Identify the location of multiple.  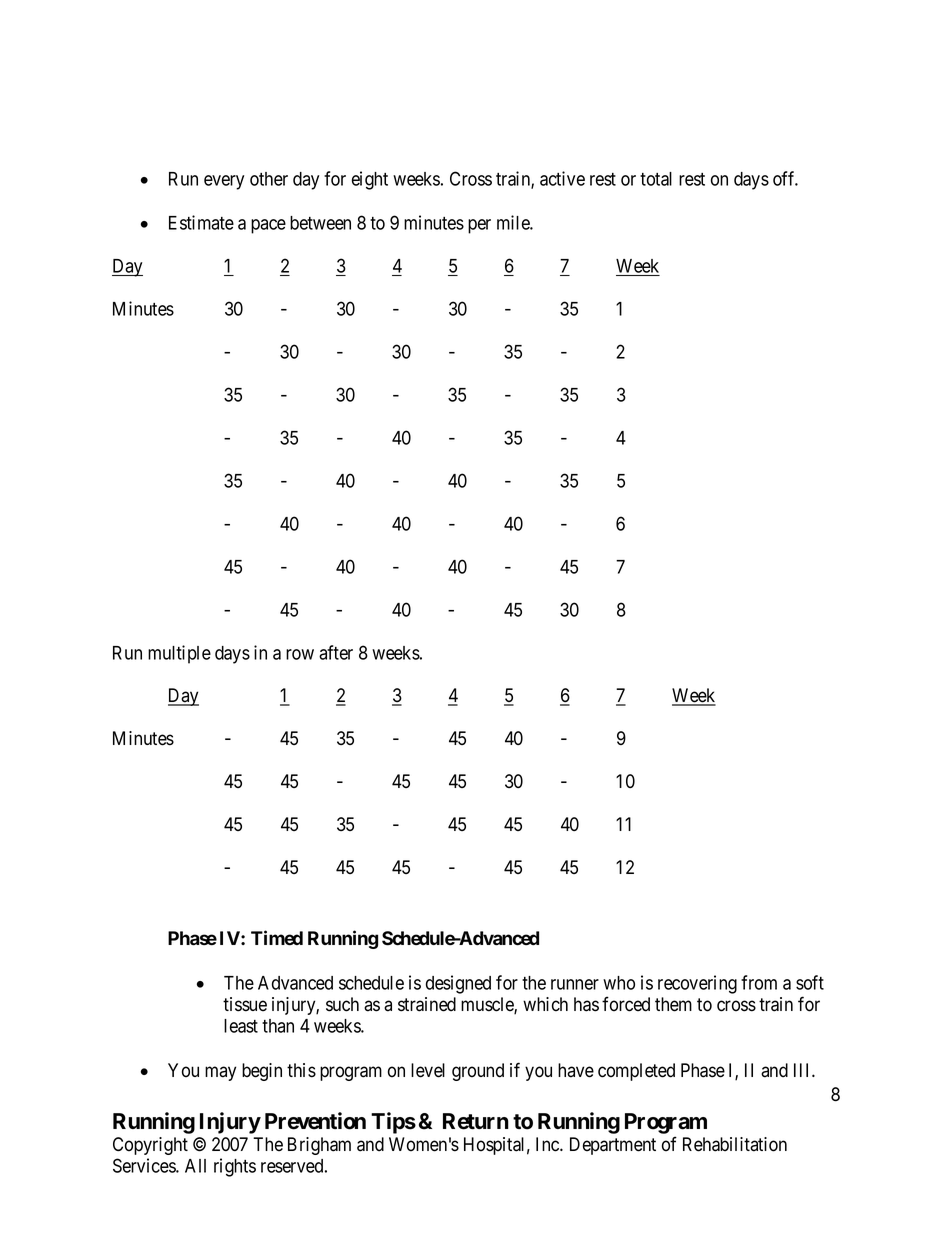
(179, 654).
